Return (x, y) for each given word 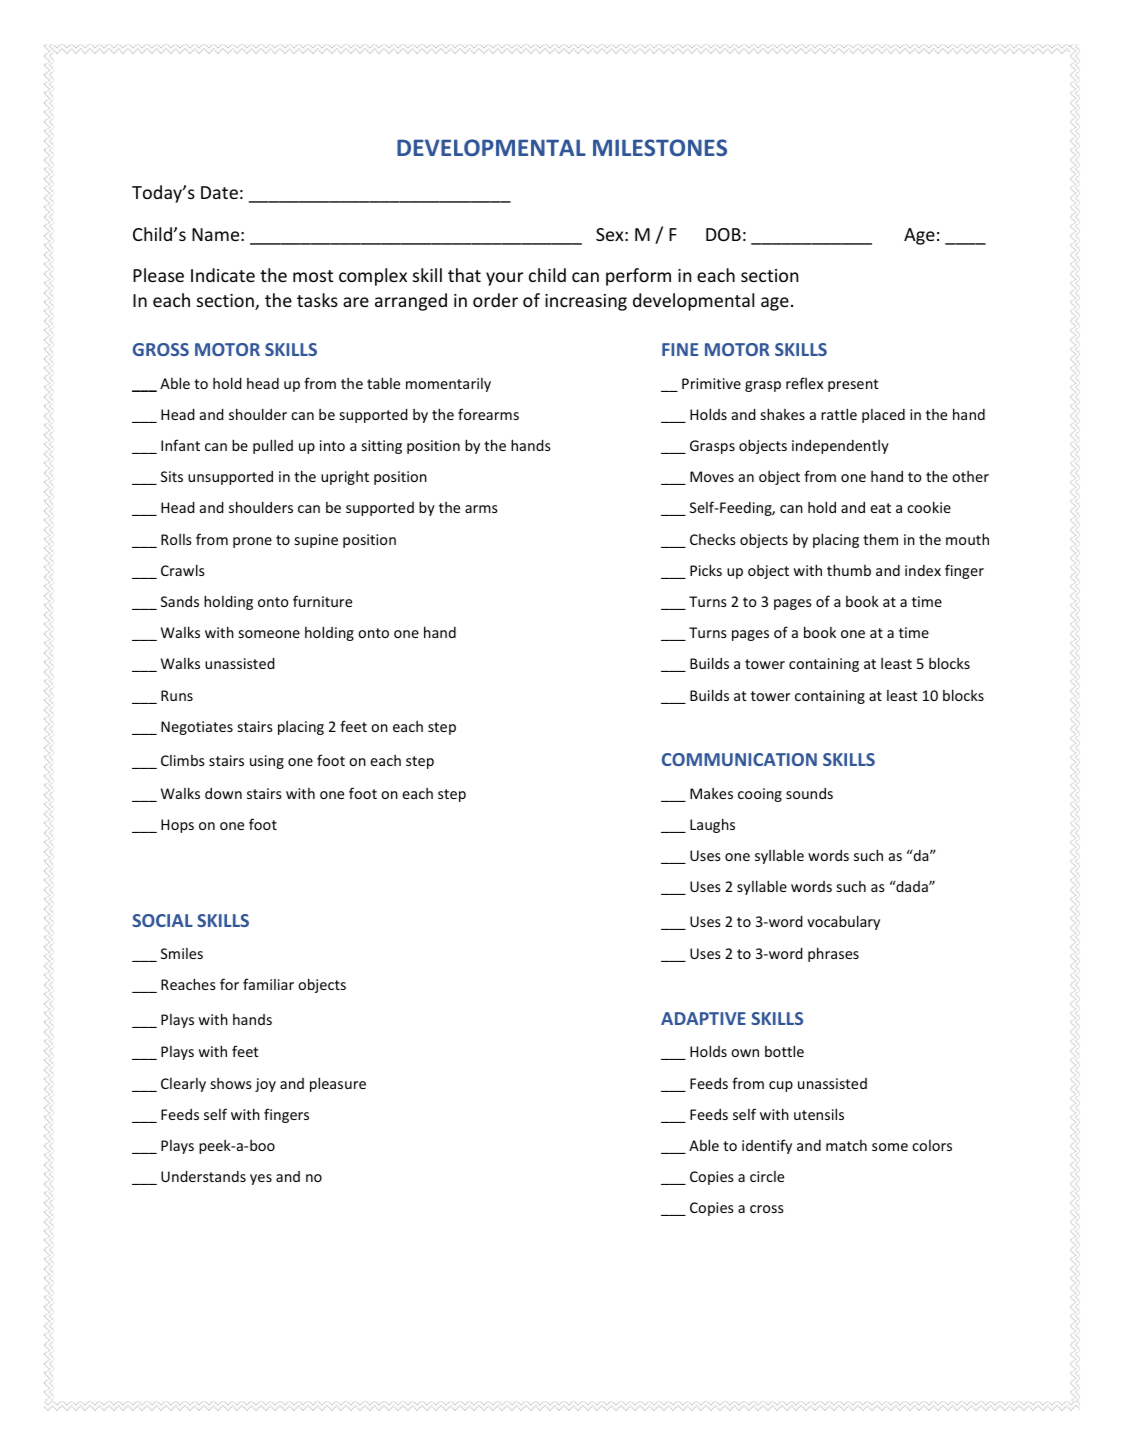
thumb (849, 570)
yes (261, 1179)
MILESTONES (660, 147)
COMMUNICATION (739, 759)
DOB (723, 234)
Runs (177, 695)
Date (219, 192)
